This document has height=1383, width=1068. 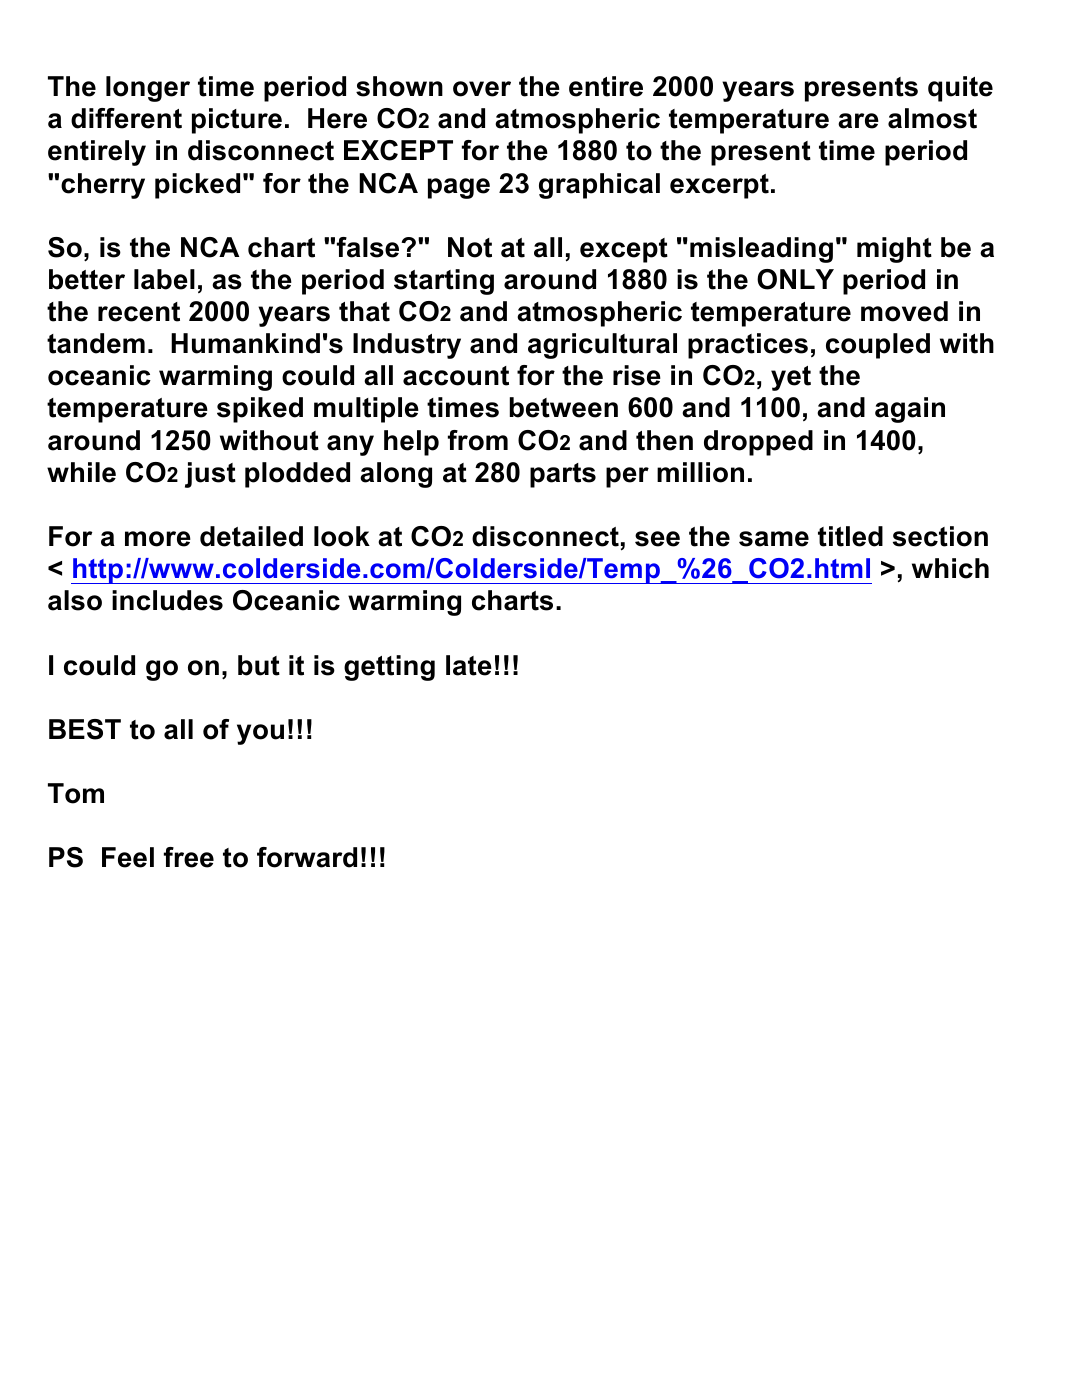 I want to click on longer, so click(x=148, y=89).
